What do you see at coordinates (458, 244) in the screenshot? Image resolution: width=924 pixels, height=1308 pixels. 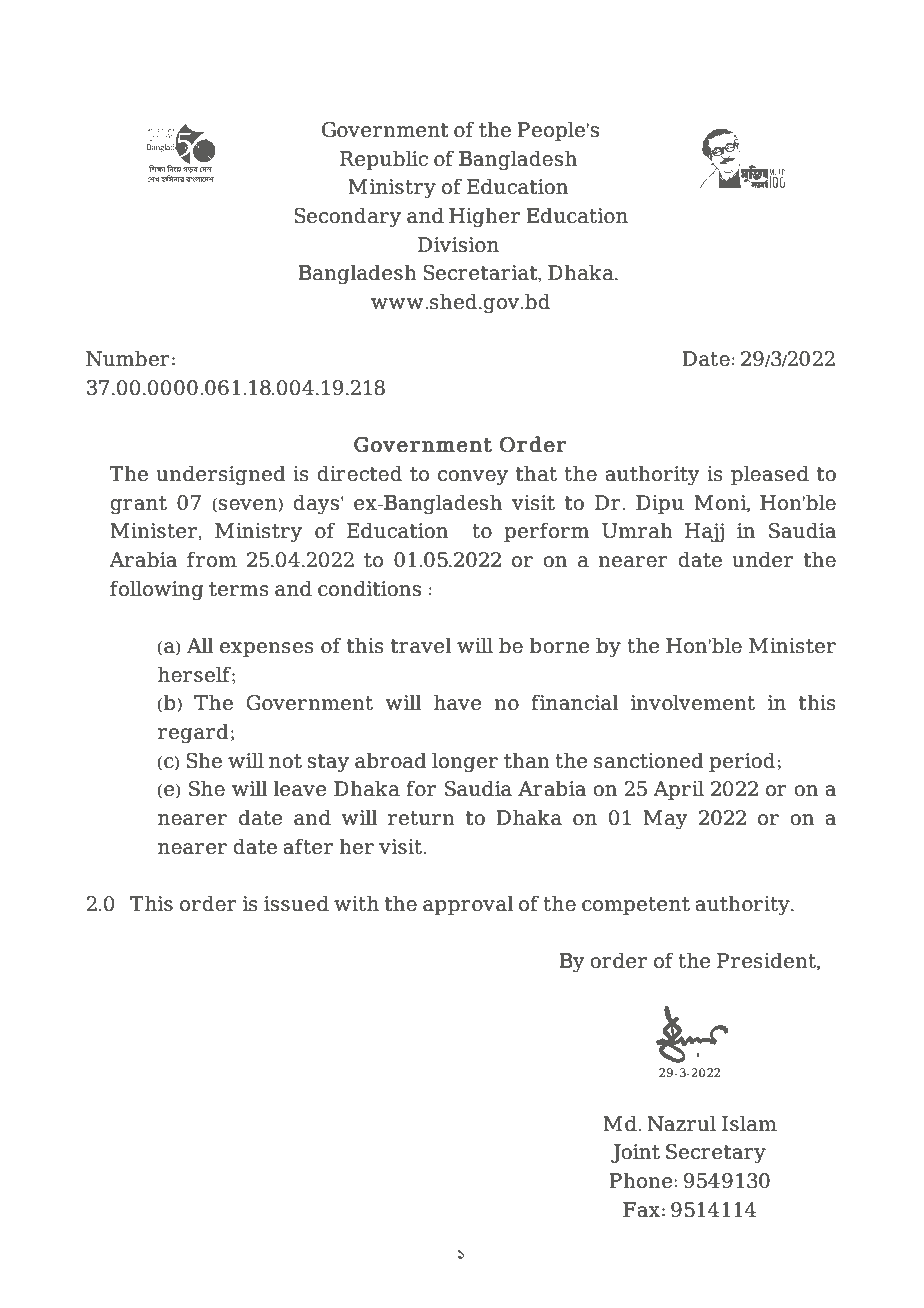 I see `Division` at bounding box center [458, 244].
